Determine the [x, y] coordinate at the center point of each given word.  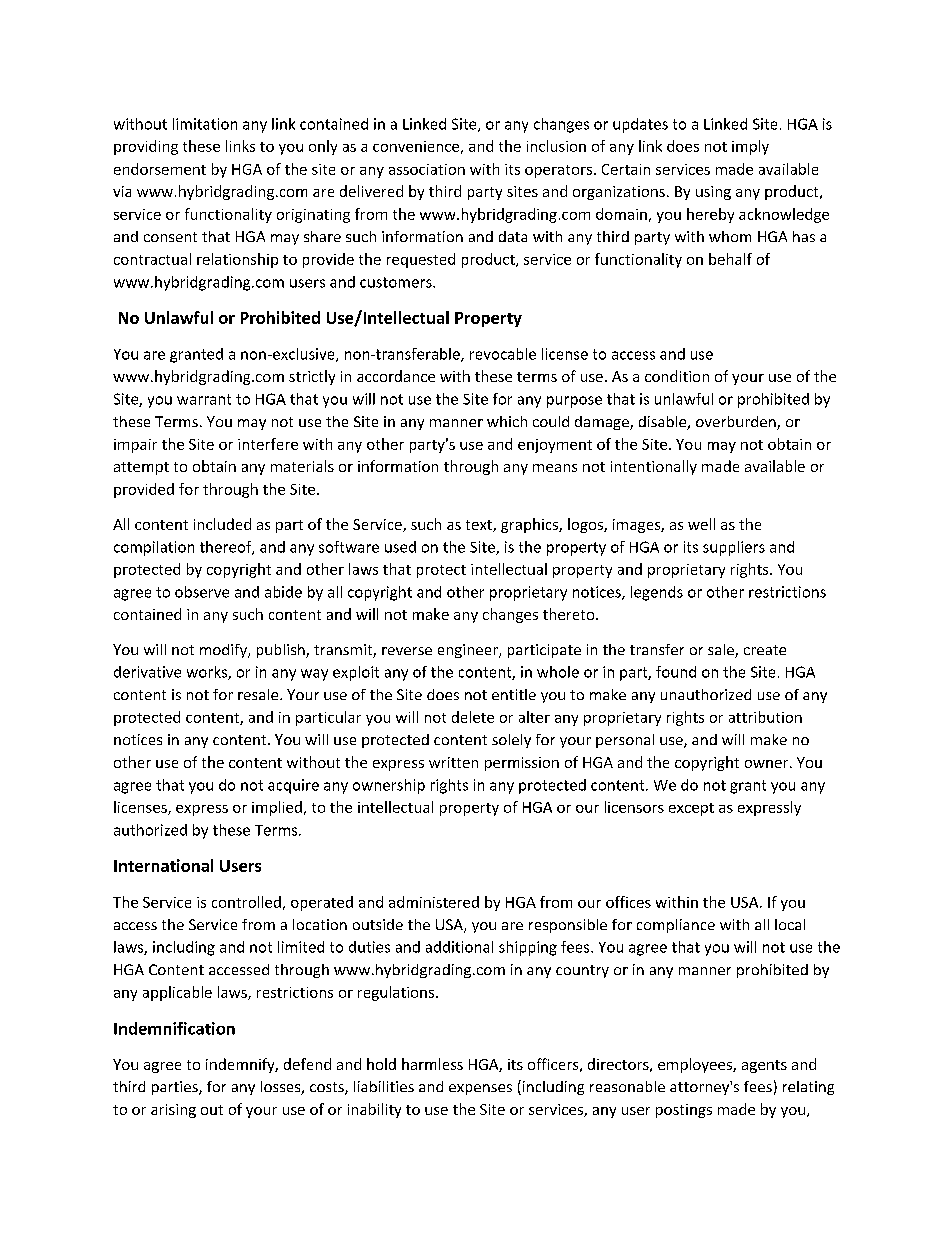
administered [434, 902]
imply [750, 147]
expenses [480, 1089]
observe [202, 592]
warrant [204, 399]
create [765, 650]
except [691, 809]
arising [173, 1111]
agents [764, 1066]
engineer [469, 651]
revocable [503, 354]
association [427, 169]
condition [677, 376]
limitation [205, 124]
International [163, 865]
